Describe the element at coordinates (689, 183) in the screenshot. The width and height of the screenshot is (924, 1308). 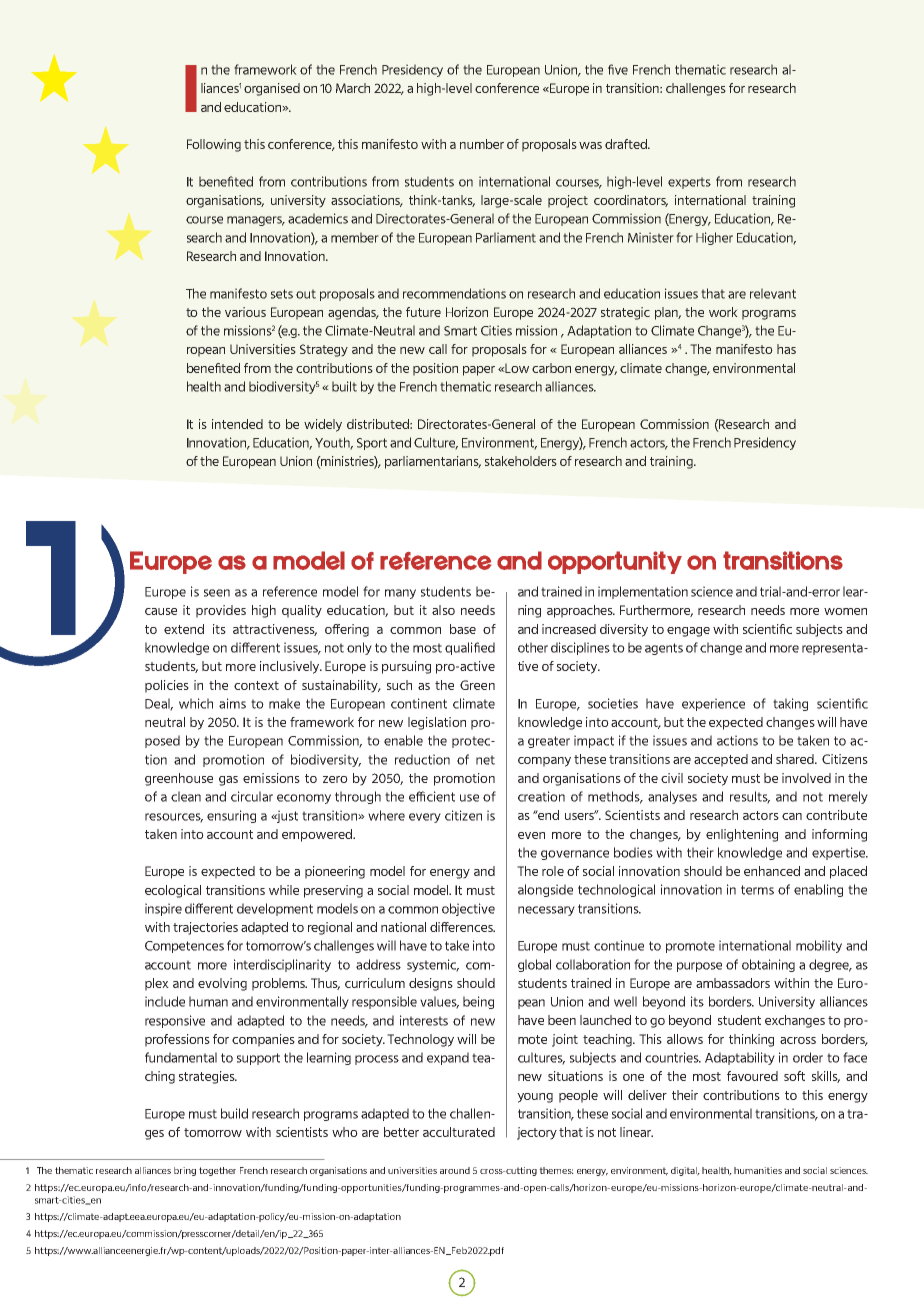
I see `experts` at that location.
